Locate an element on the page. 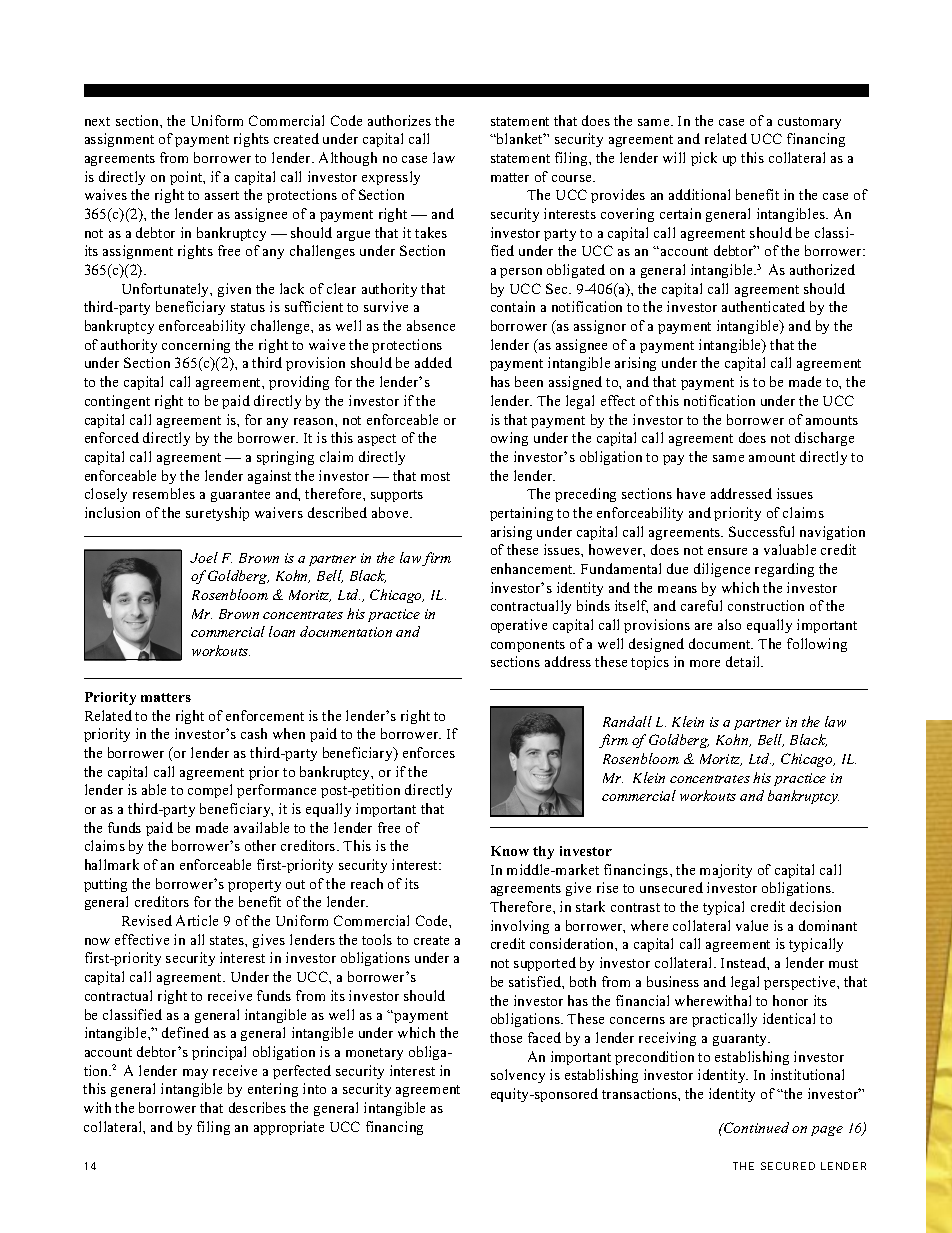 The width and height of the image is (952, 1233). may is located at coordinates (195, 1074).
